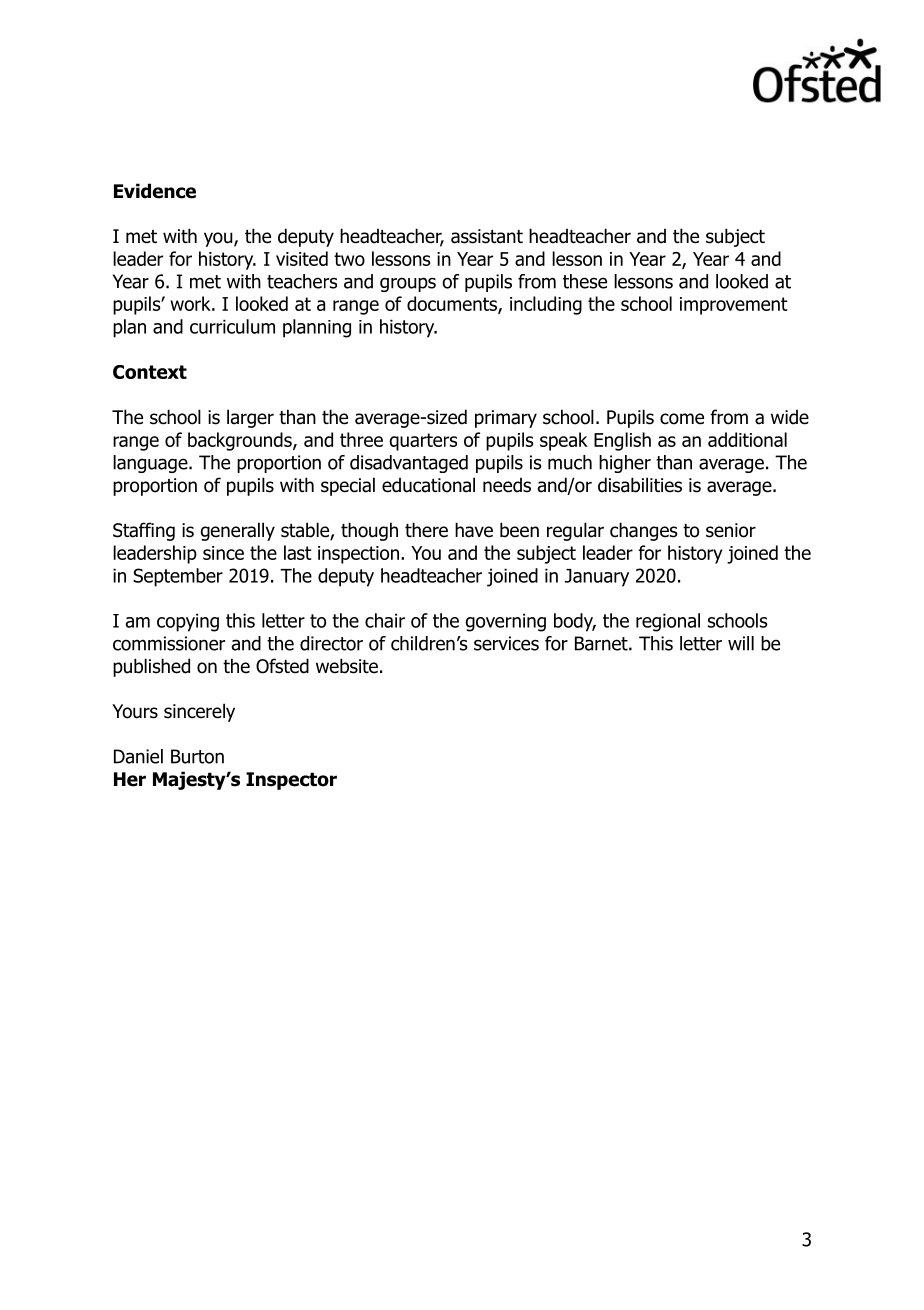  I want to click on these, so click(585, 281).
